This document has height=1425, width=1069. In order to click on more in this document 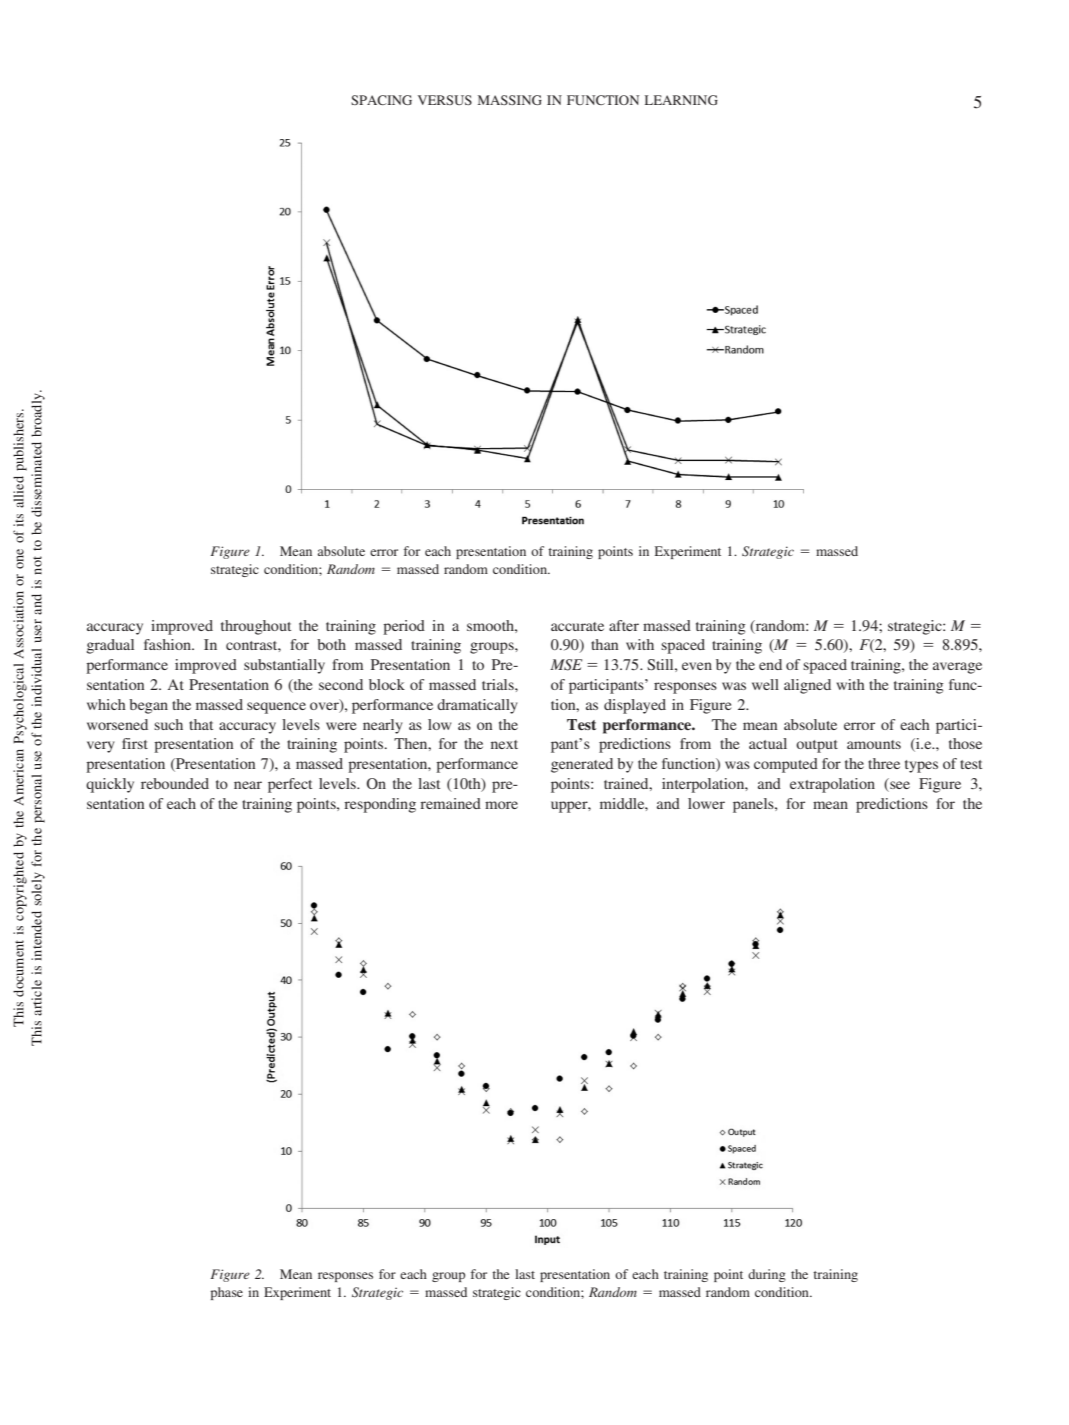, I will do `click(501, 805)`.
